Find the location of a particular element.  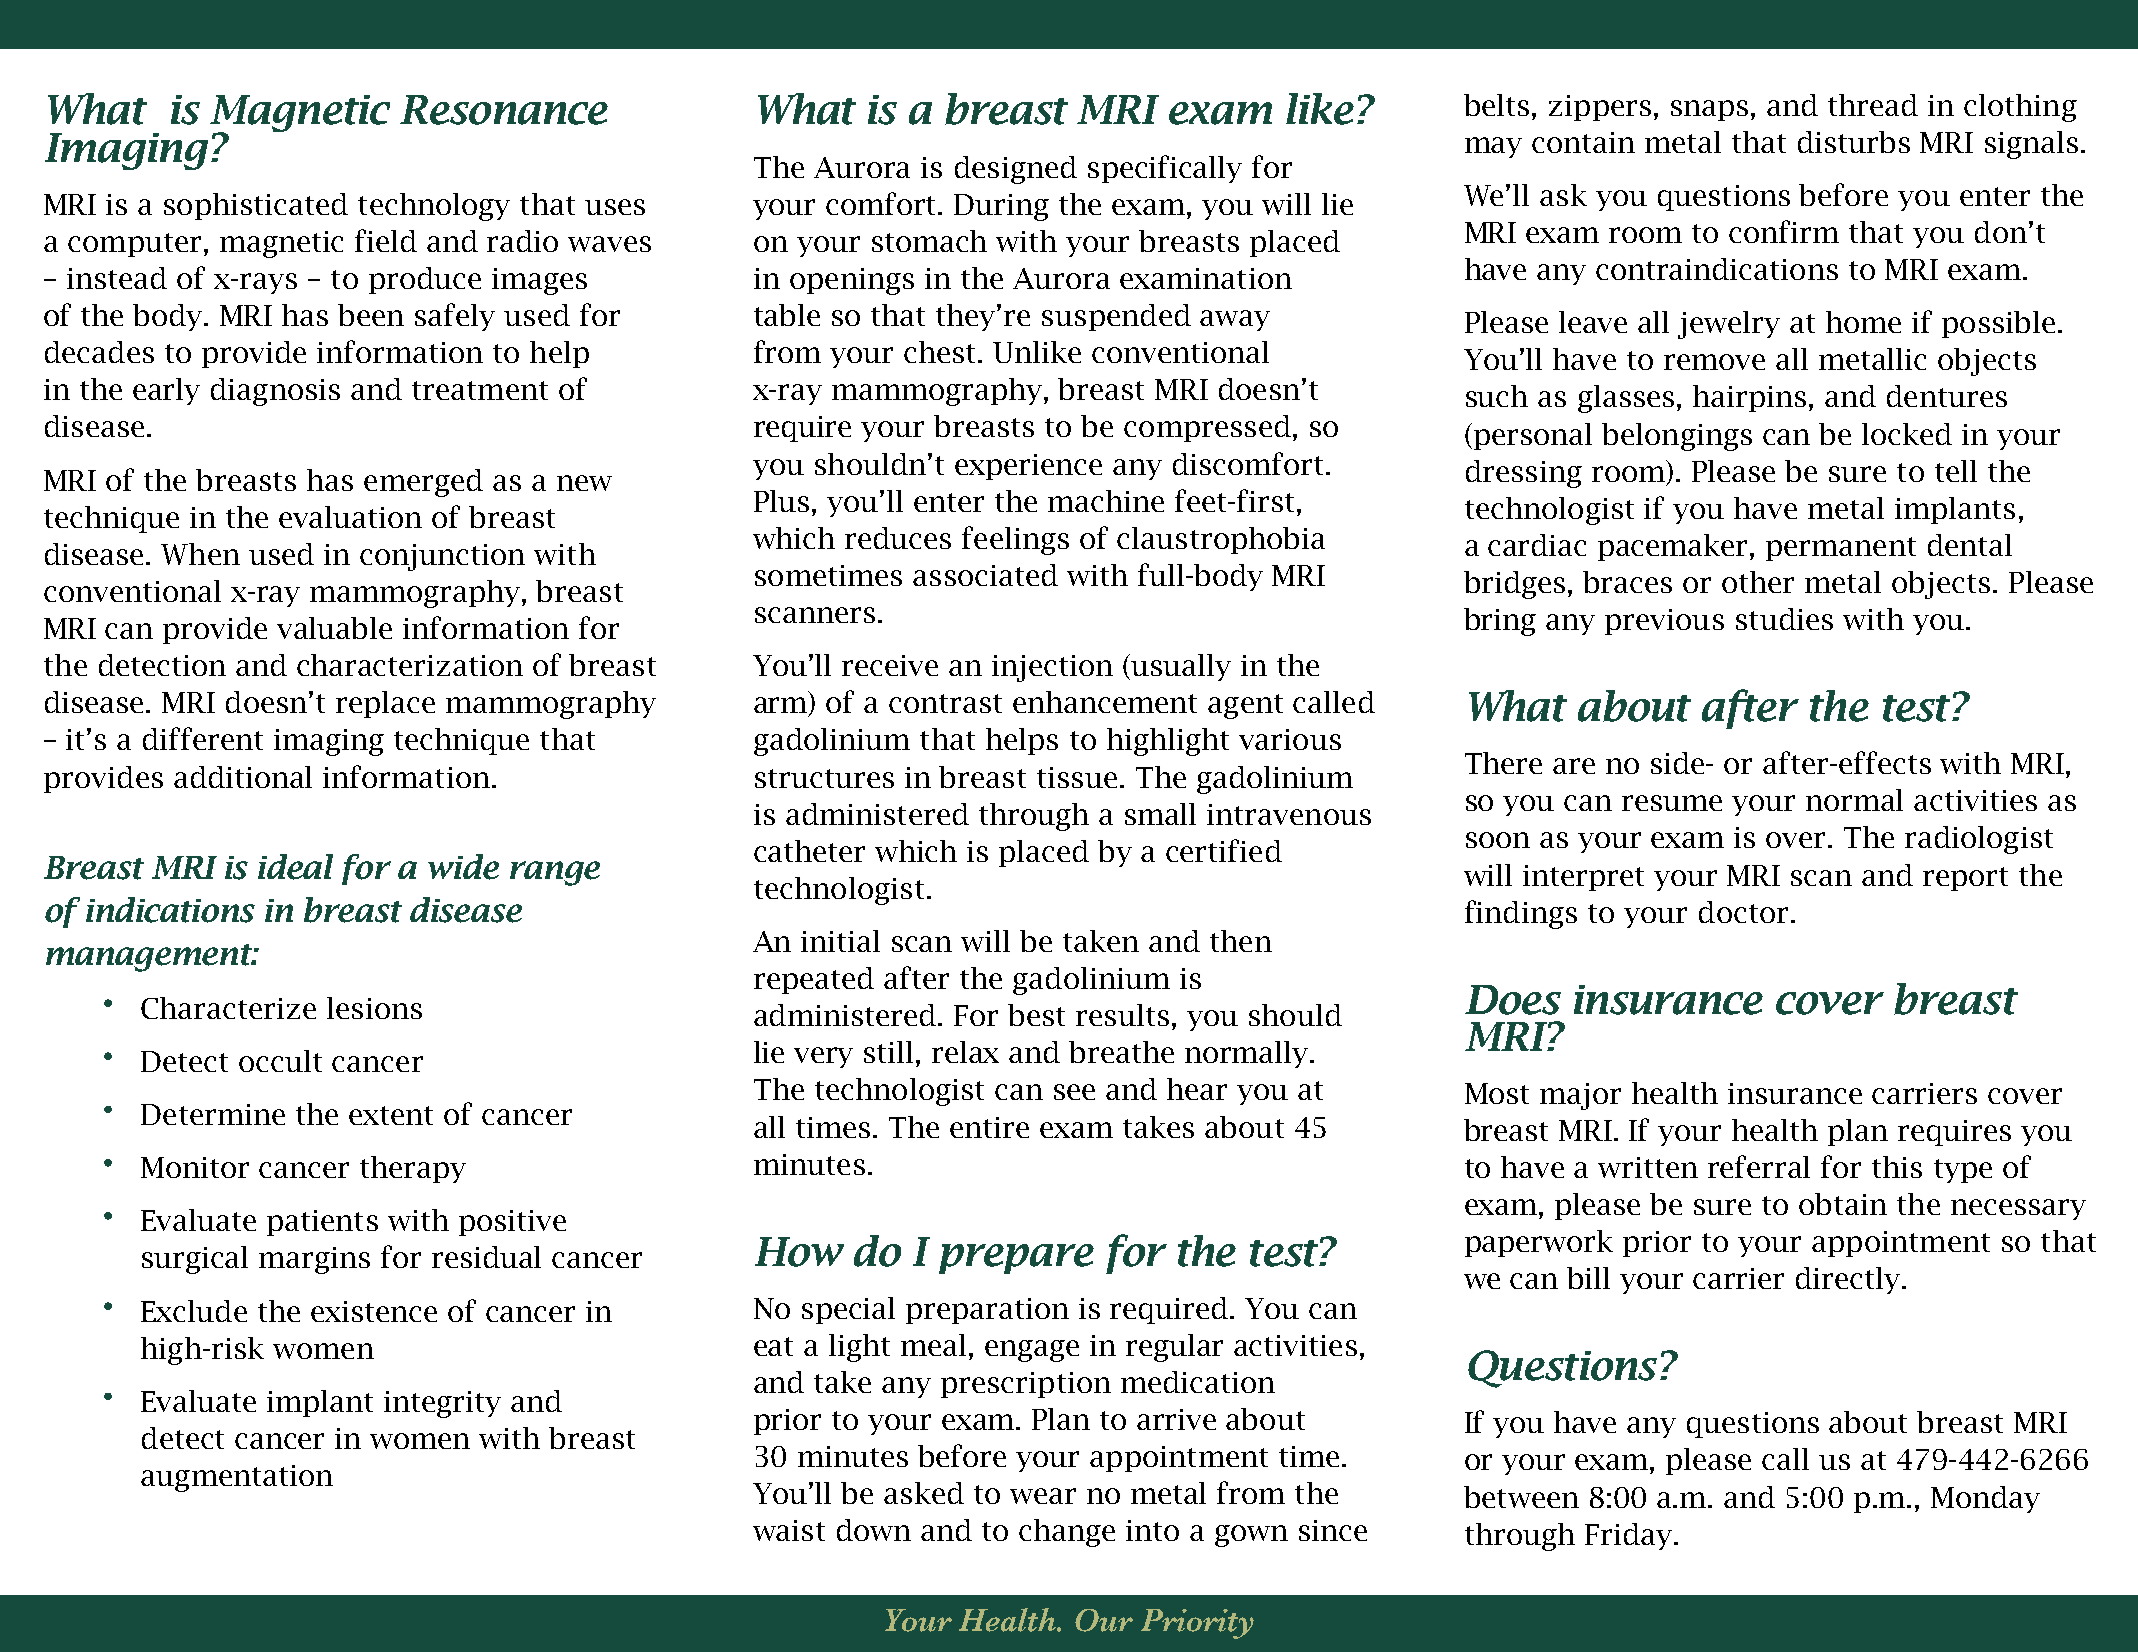

ideal is located at coordinates (295, 867).
